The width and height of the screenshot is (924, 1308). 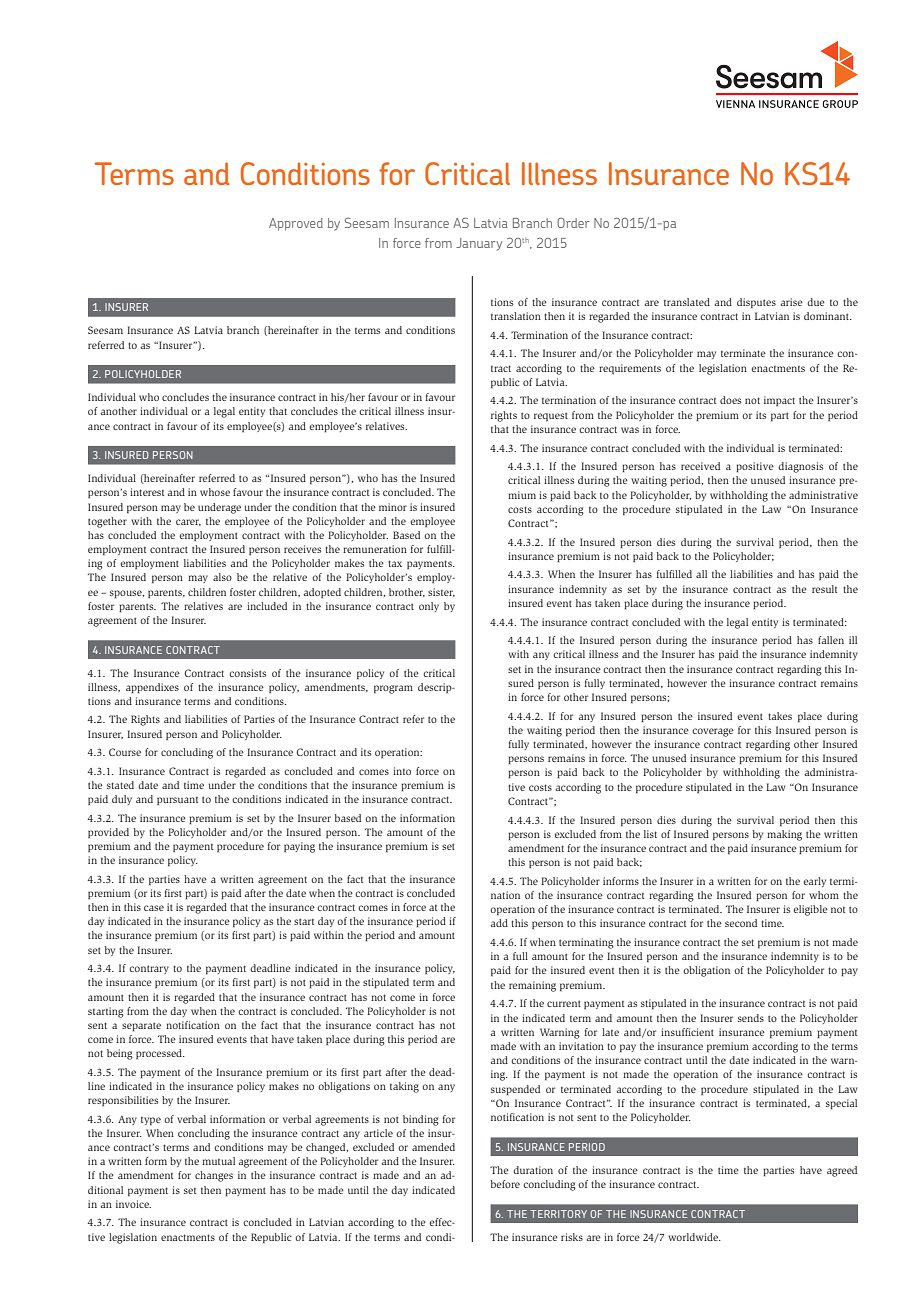 What do you see at coordinates (780, 716) in the screenshot?
I see `takes` at bounding box center [780, 716].
